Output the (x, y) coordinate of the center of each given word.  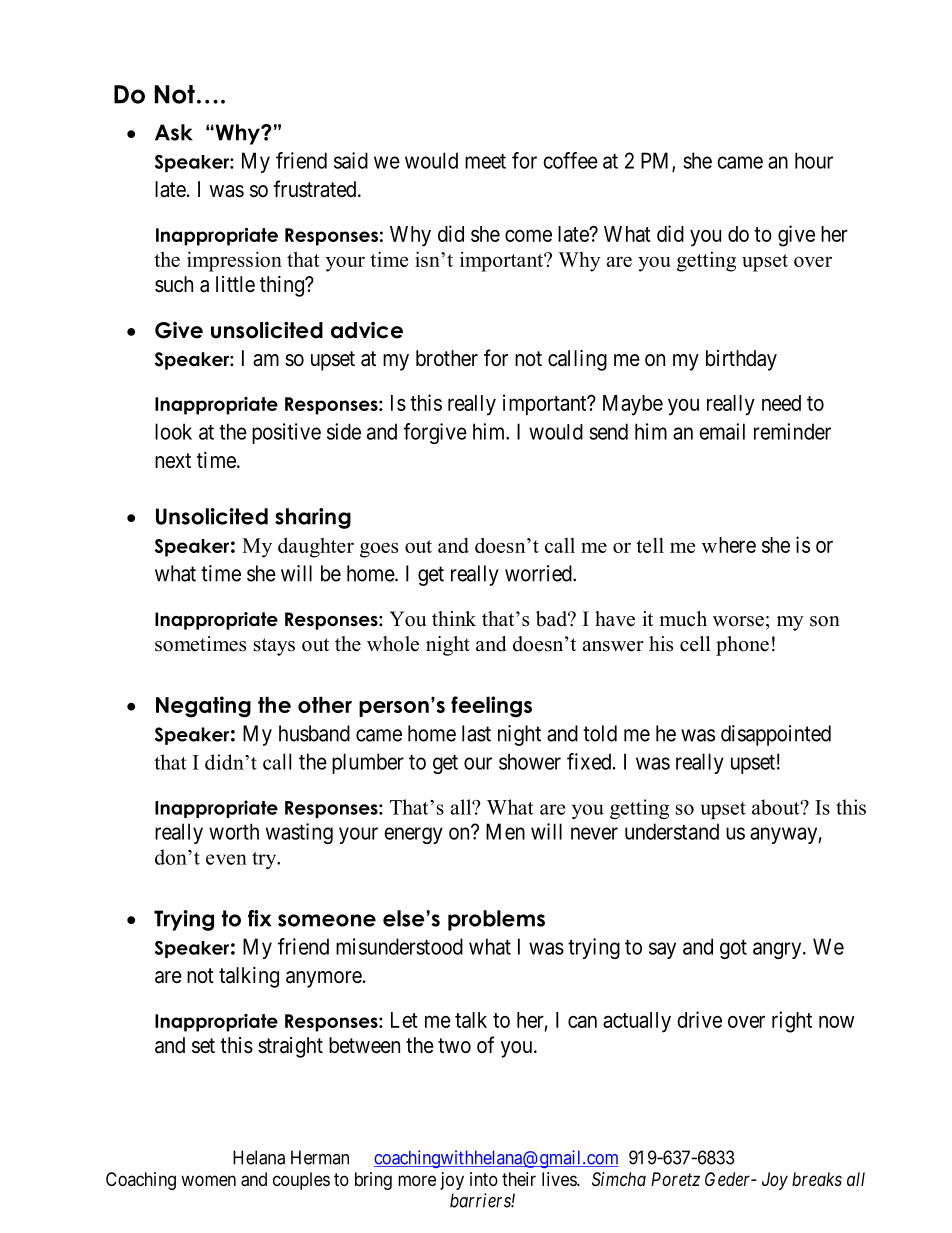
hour (814, 160)
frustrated (316, 189)
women (208, 1180)
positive (286, 433)
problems (496, 920)
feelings (491, 707)
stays (274, 647)
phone (742, 646)
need (781, 403)
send (609, 431)
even (226, 859)
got (733, 949)
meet (485, 161)
